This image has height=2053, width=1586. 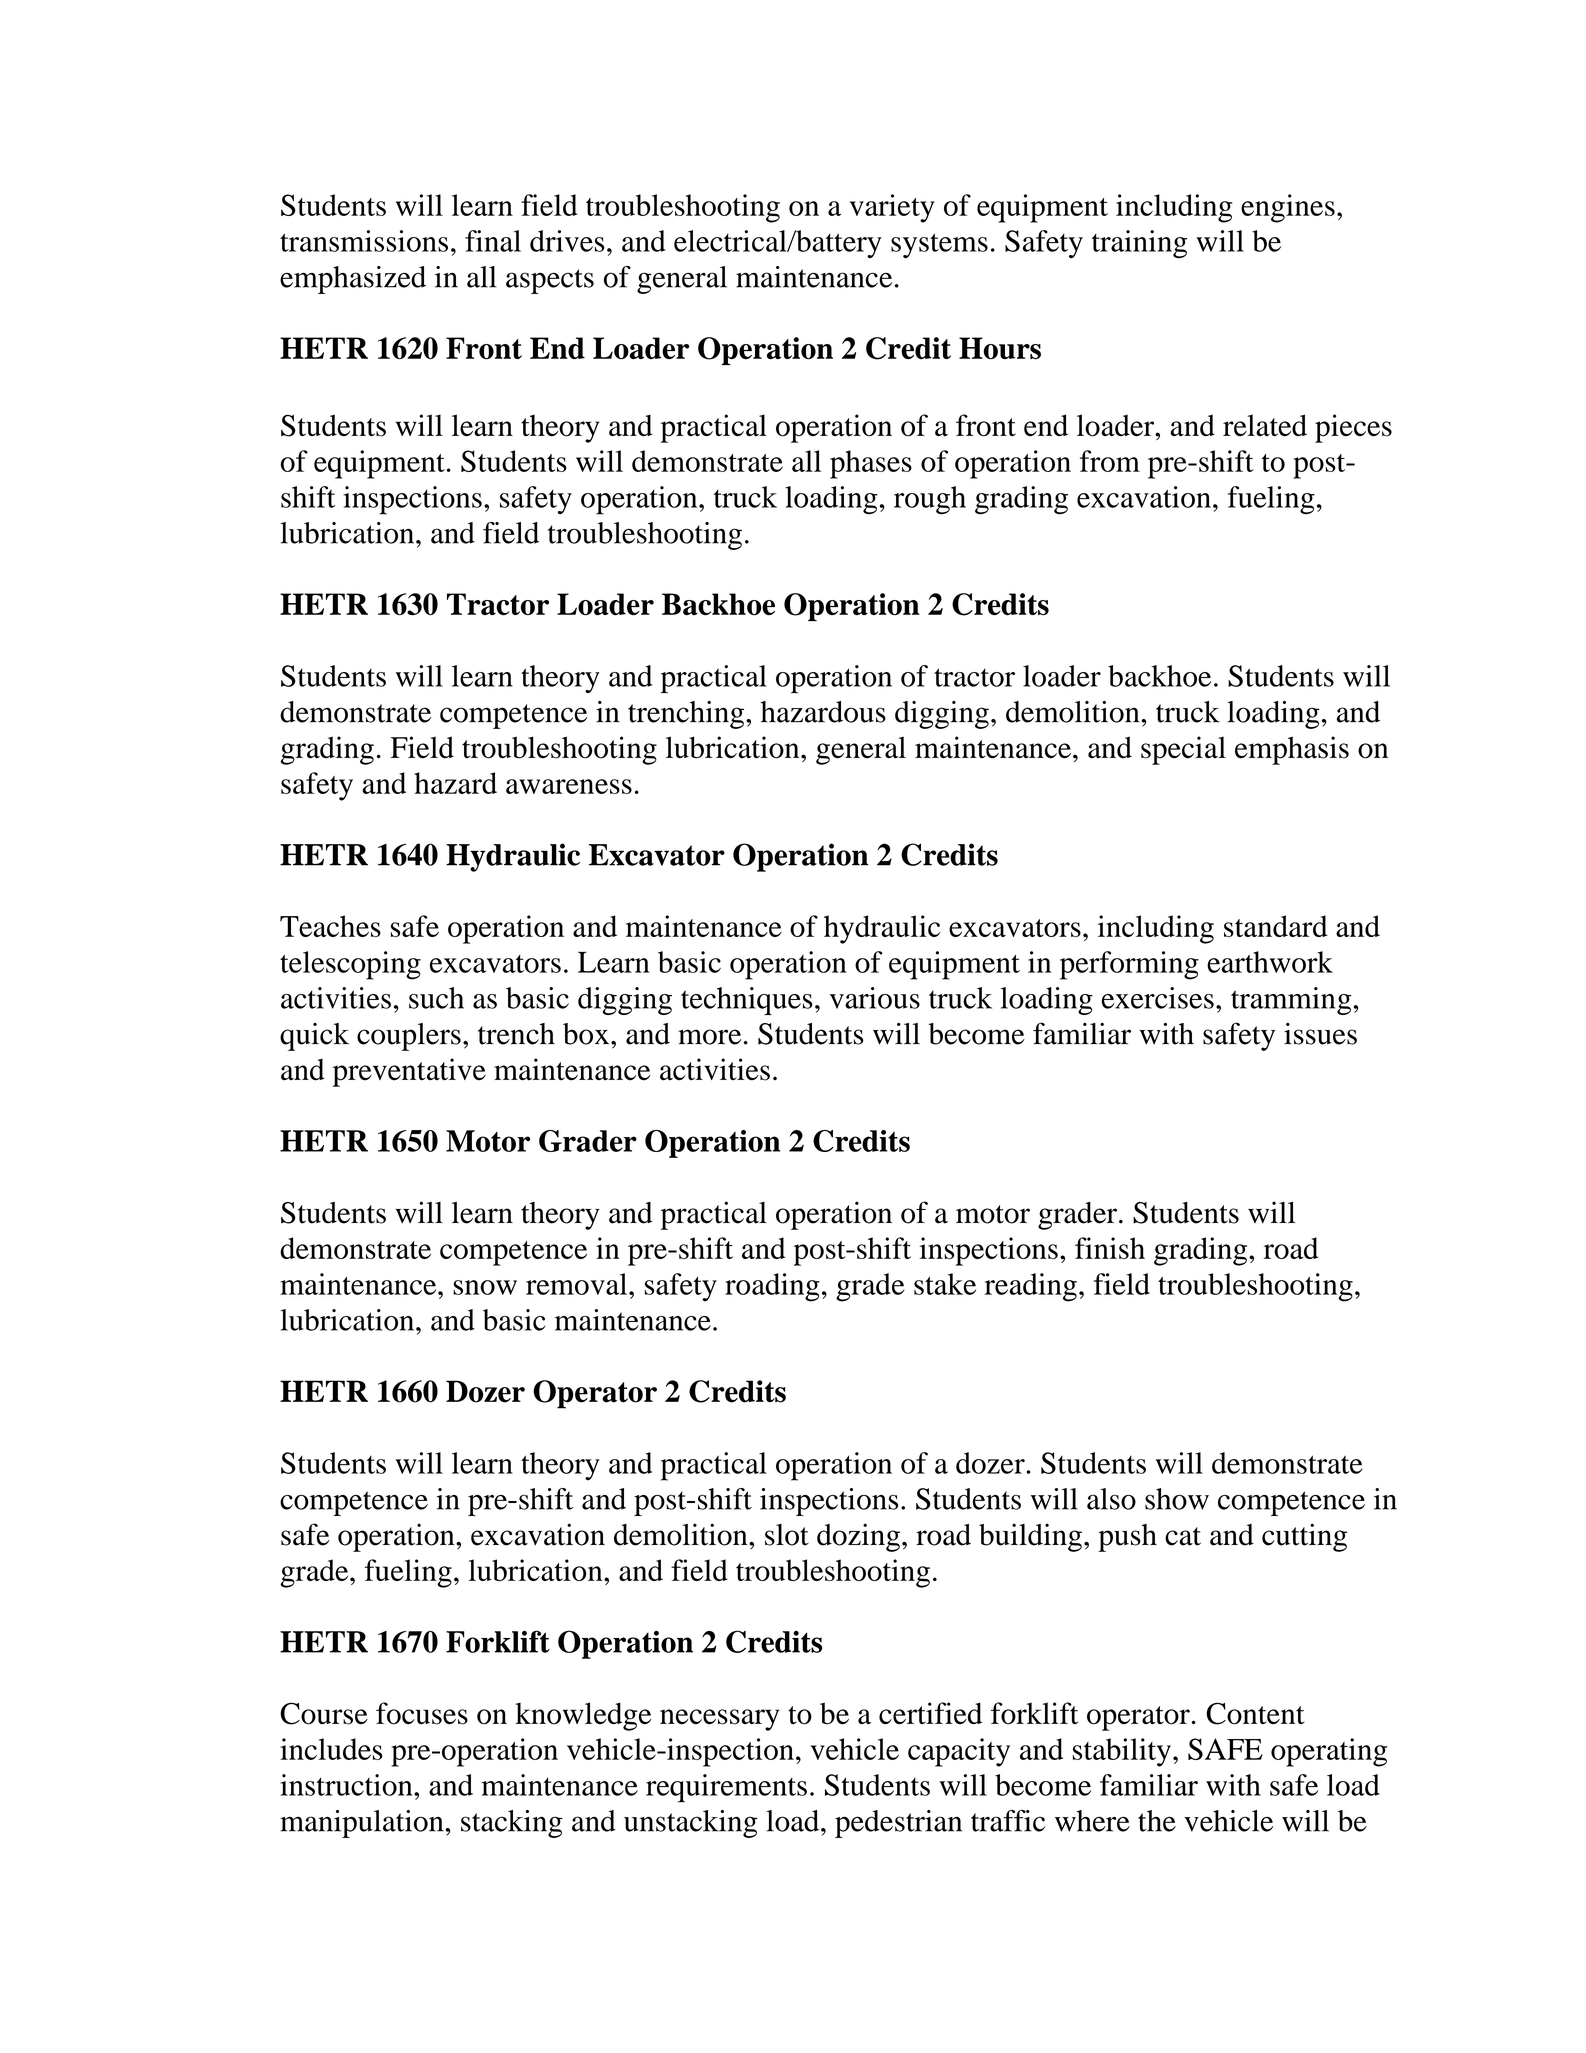 I want to click on various, so click(x=875, y=998).
